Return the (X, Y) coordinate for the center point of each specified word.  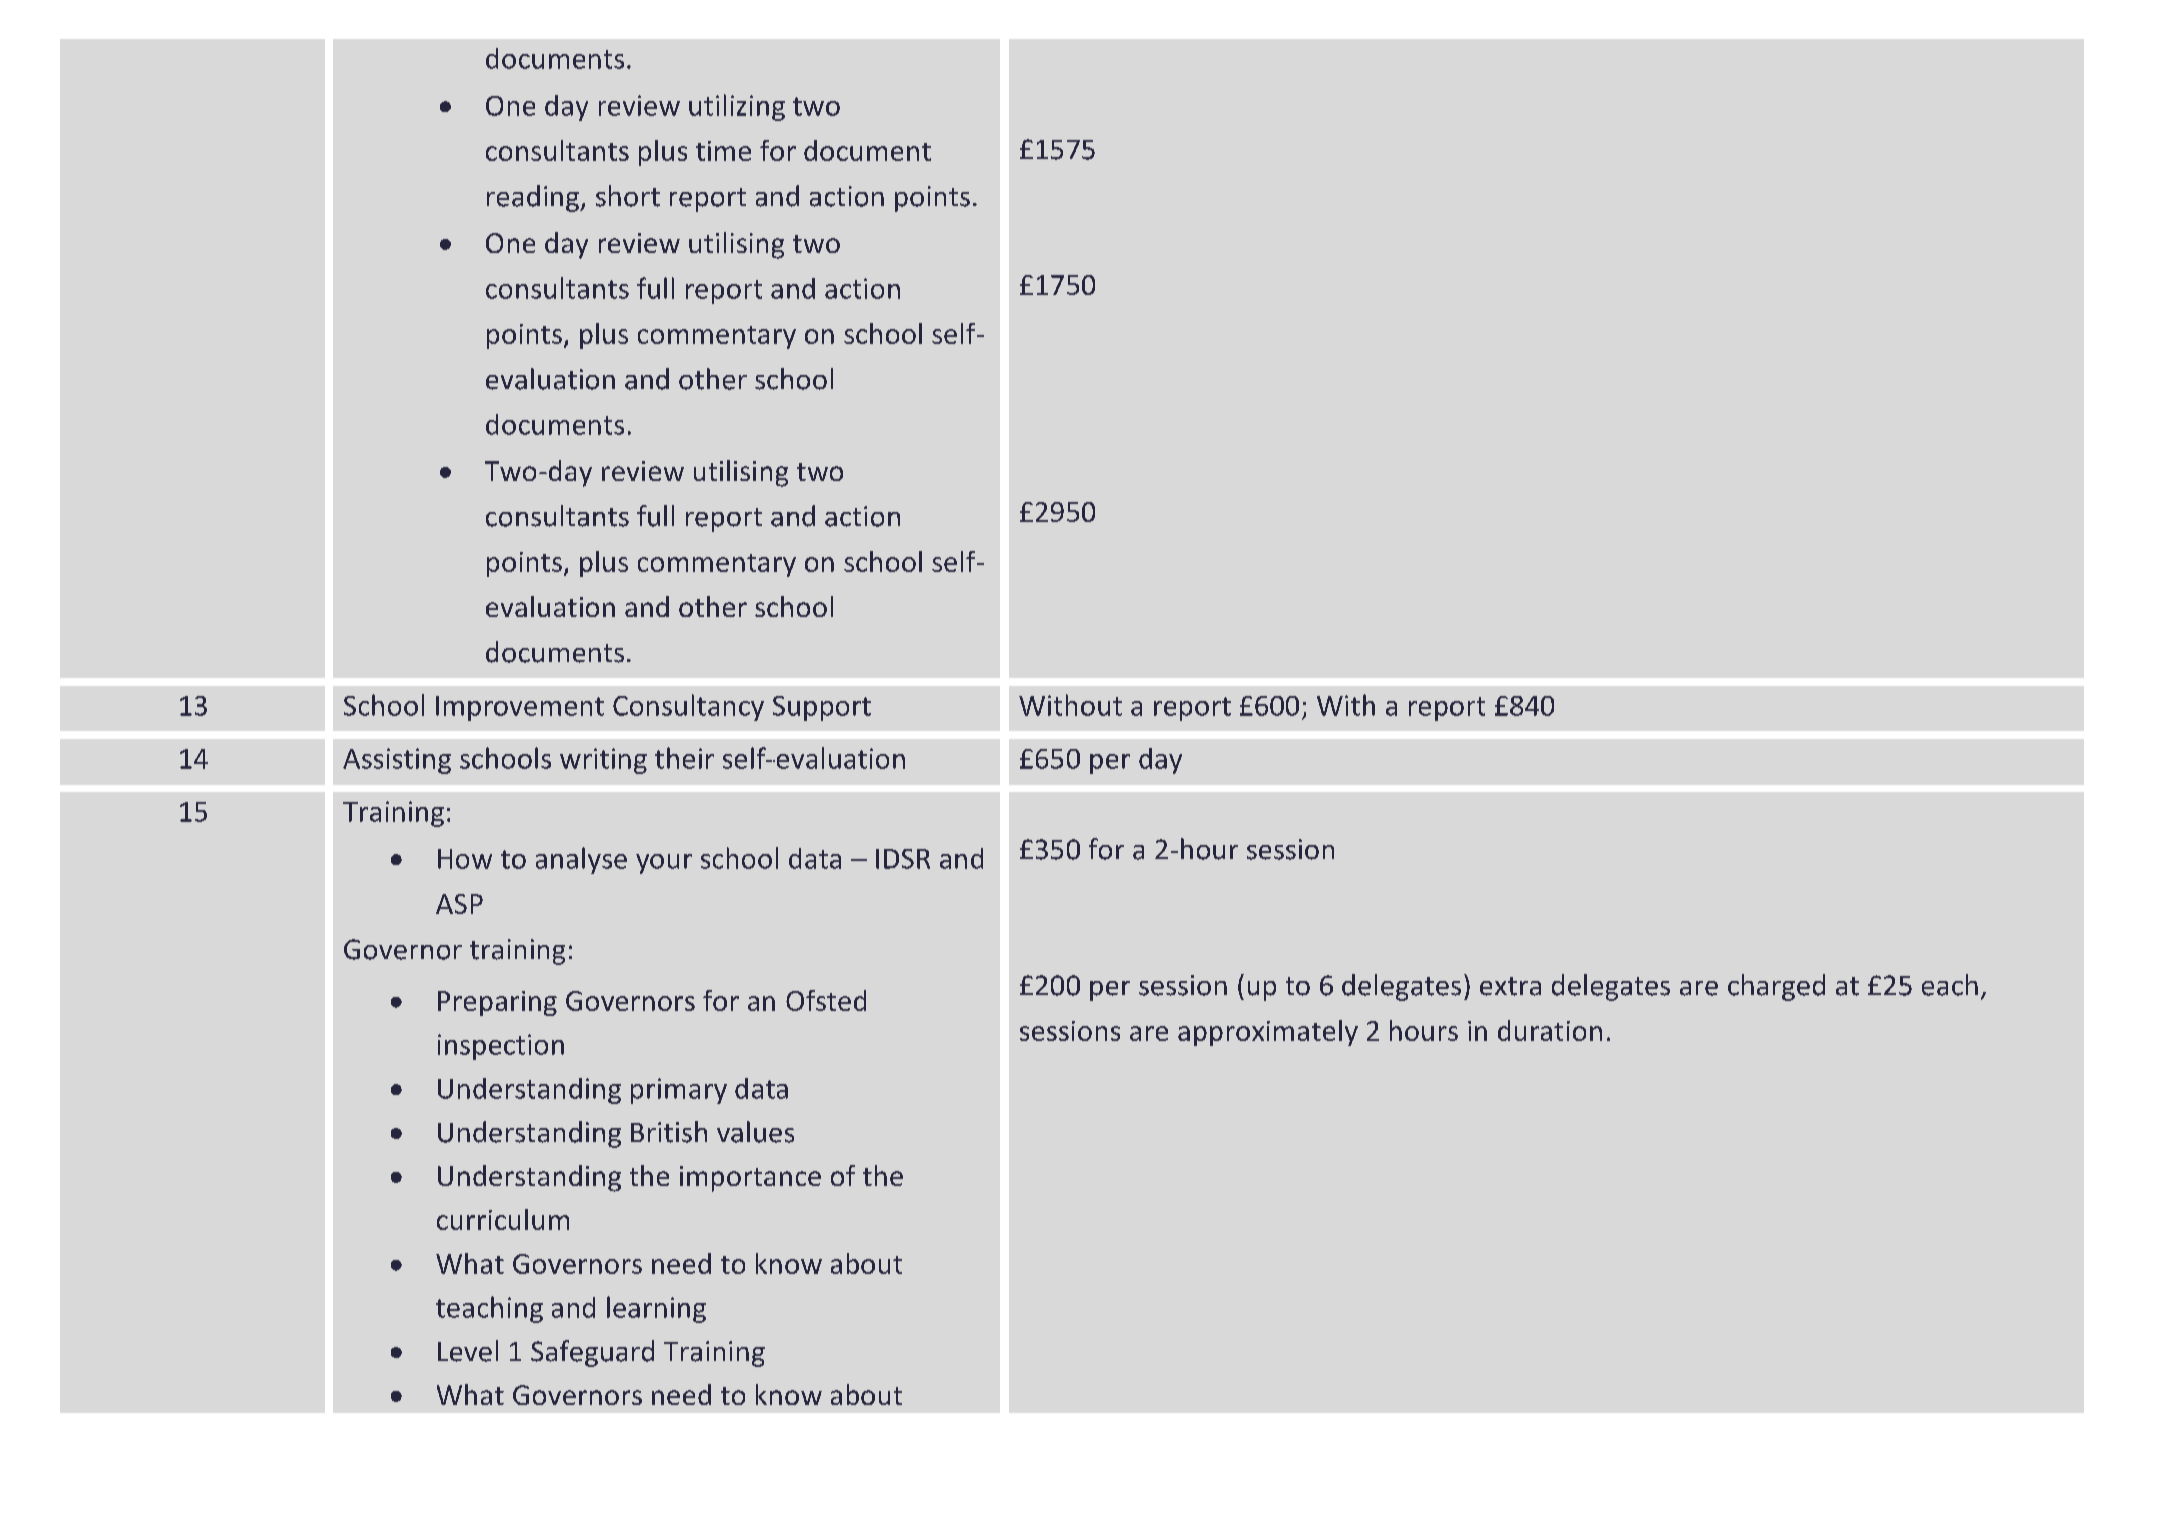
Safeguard (592, 1353)
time (723, 151)
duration (1550, 1030)
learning (656, 1309)
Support (822, 708)
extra (1510, 986)
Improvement (520, 708)
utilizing (737, 107)
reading (534, 198)
